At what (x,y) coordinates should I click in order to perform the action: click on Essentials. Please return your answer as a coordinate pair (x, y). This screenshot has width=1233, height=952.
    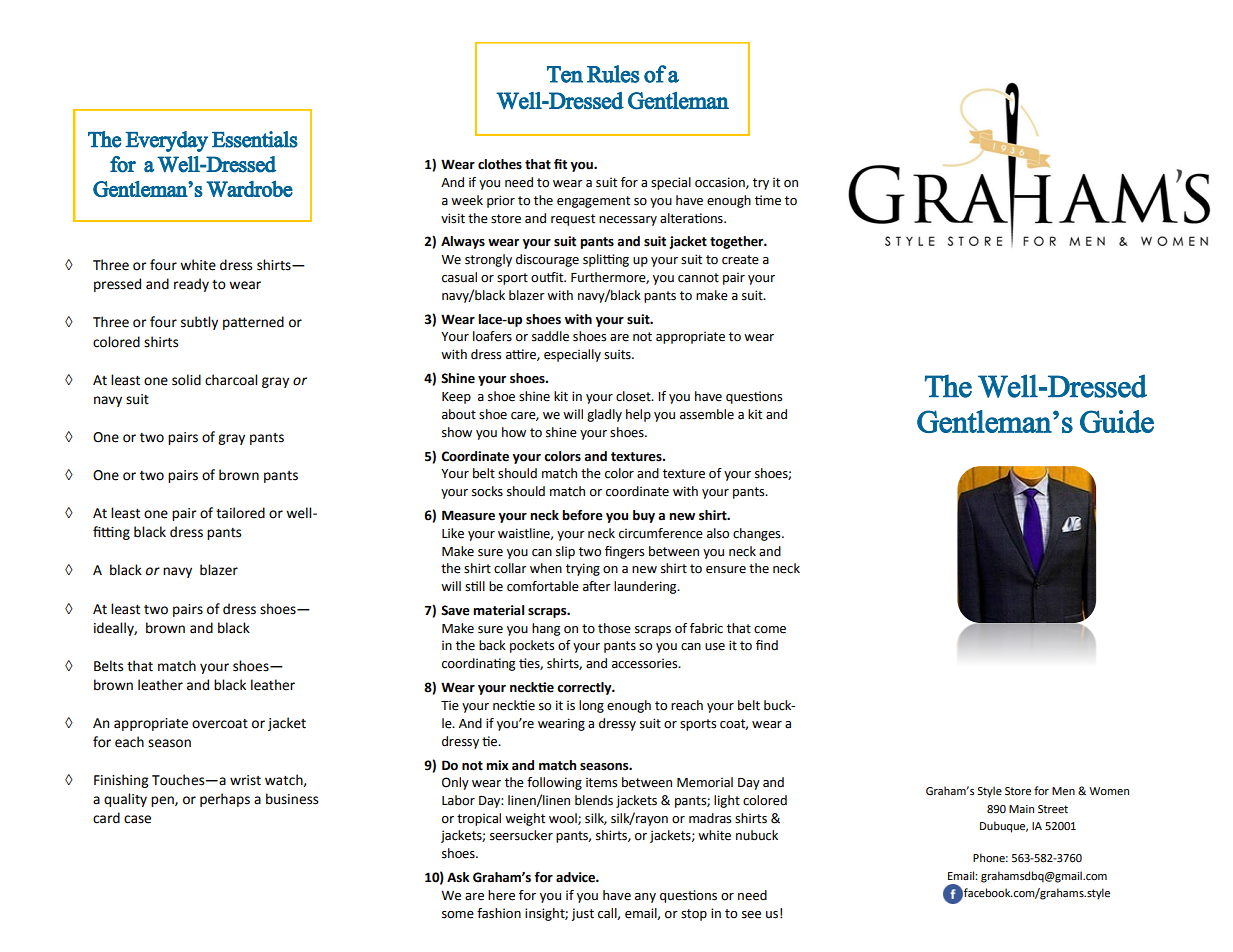
    Looking at the image, I should click on (255, 139).
